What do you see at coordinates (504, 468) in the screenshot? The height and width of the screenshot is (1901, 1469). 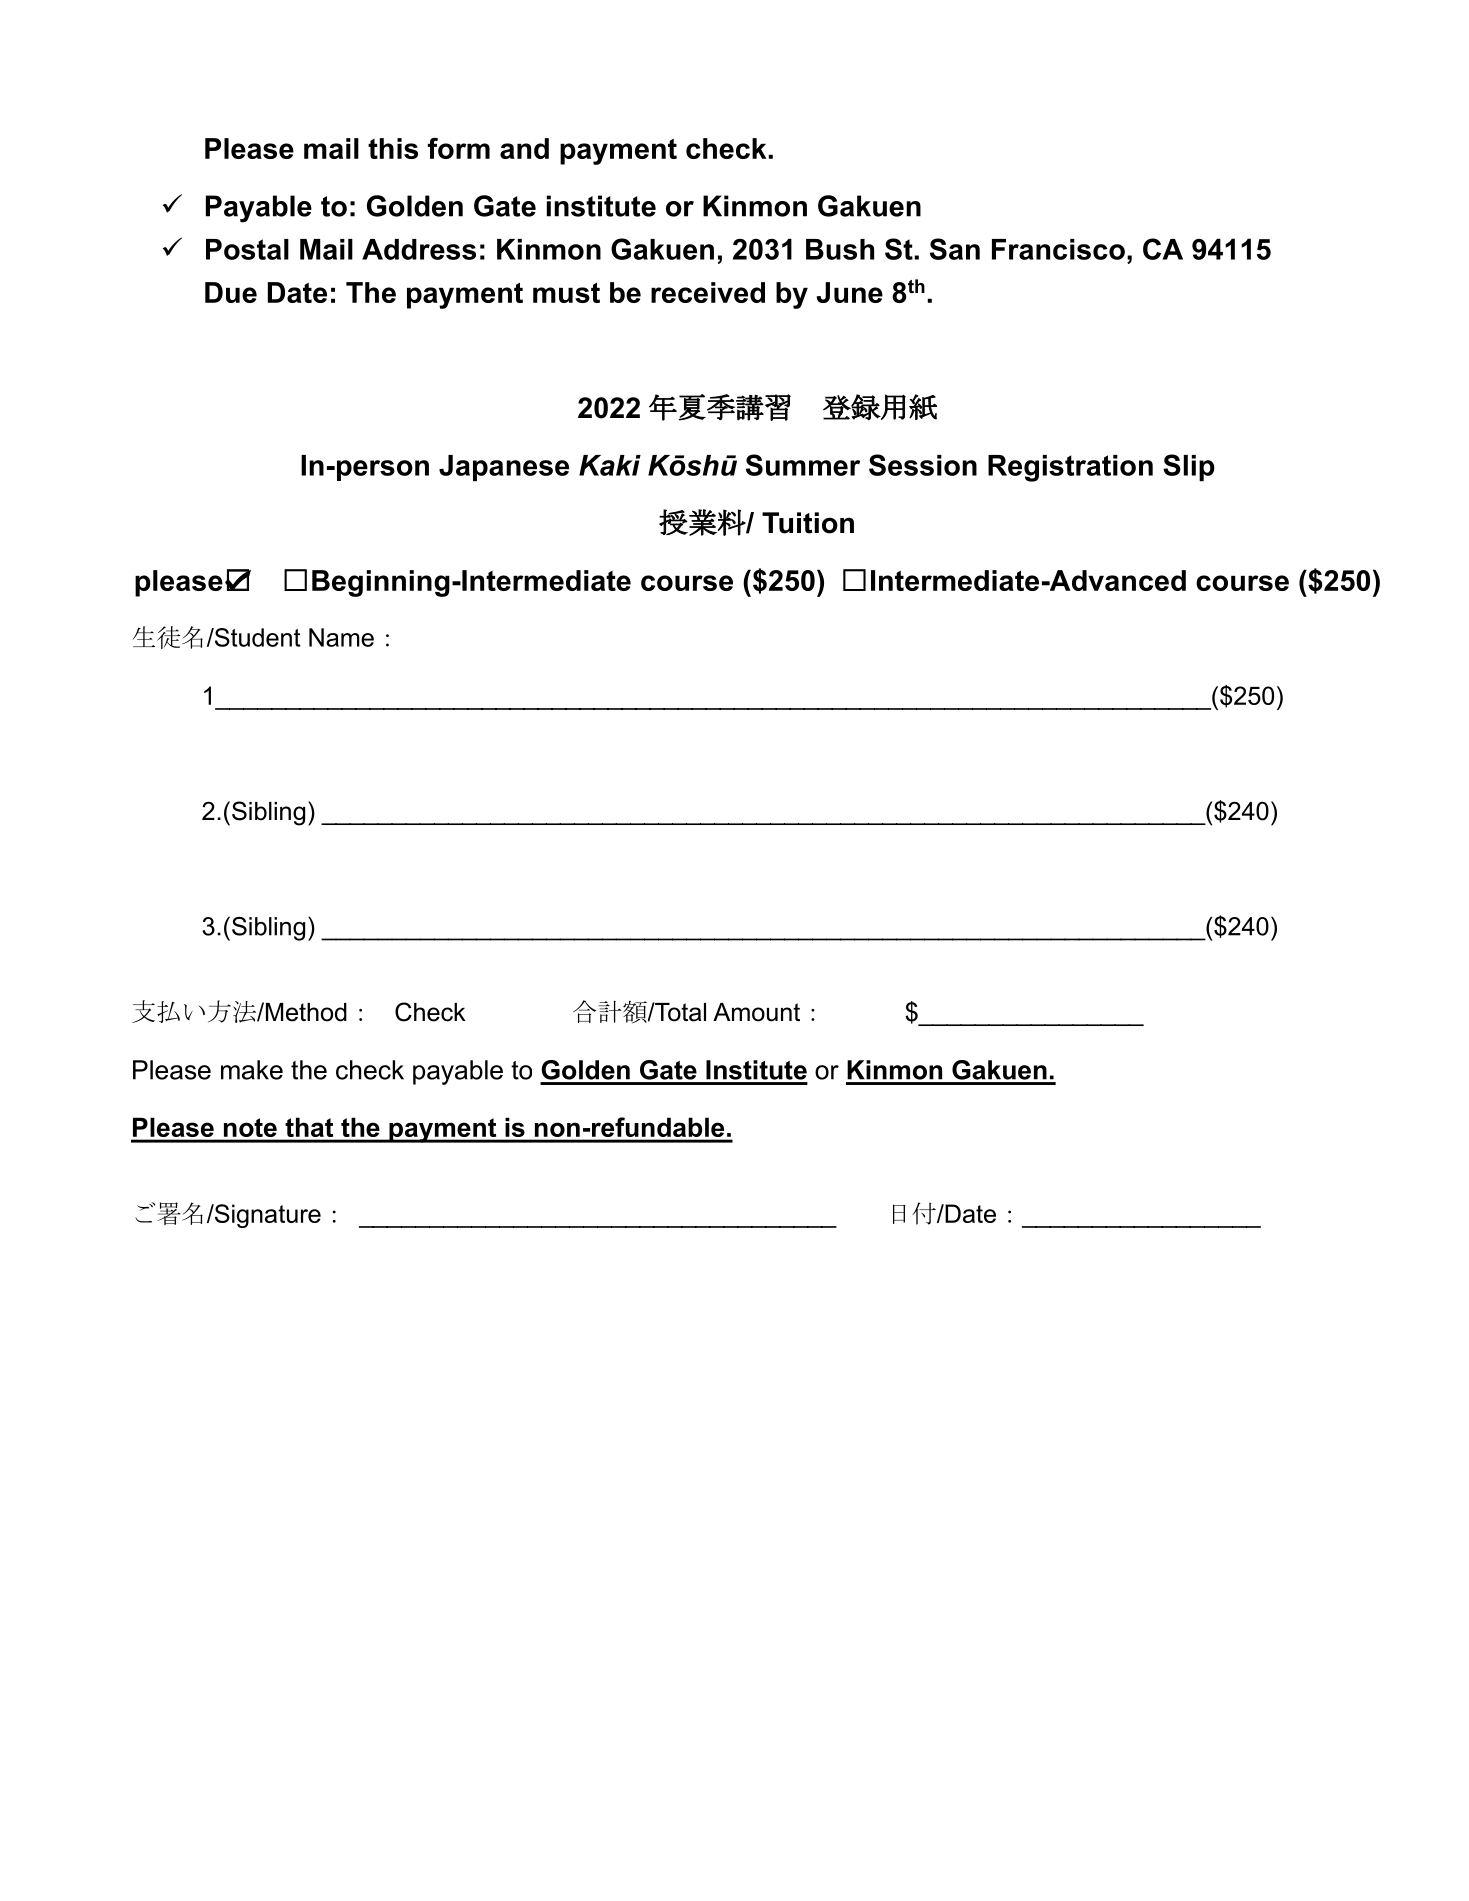 I see `Japanese` at bounding box center [504, 468].
